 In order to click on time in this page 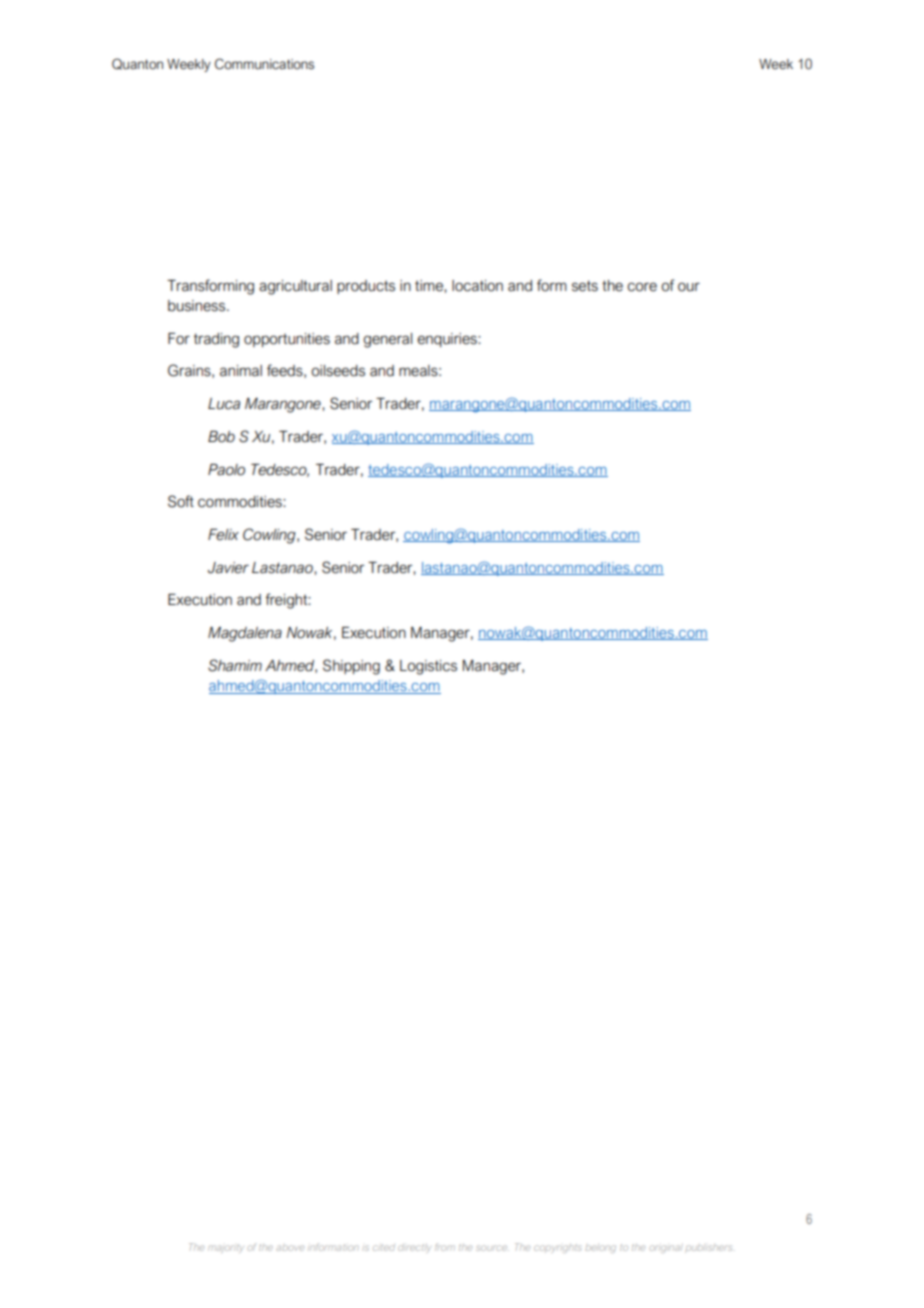, I will do `click(430, 286)`.
